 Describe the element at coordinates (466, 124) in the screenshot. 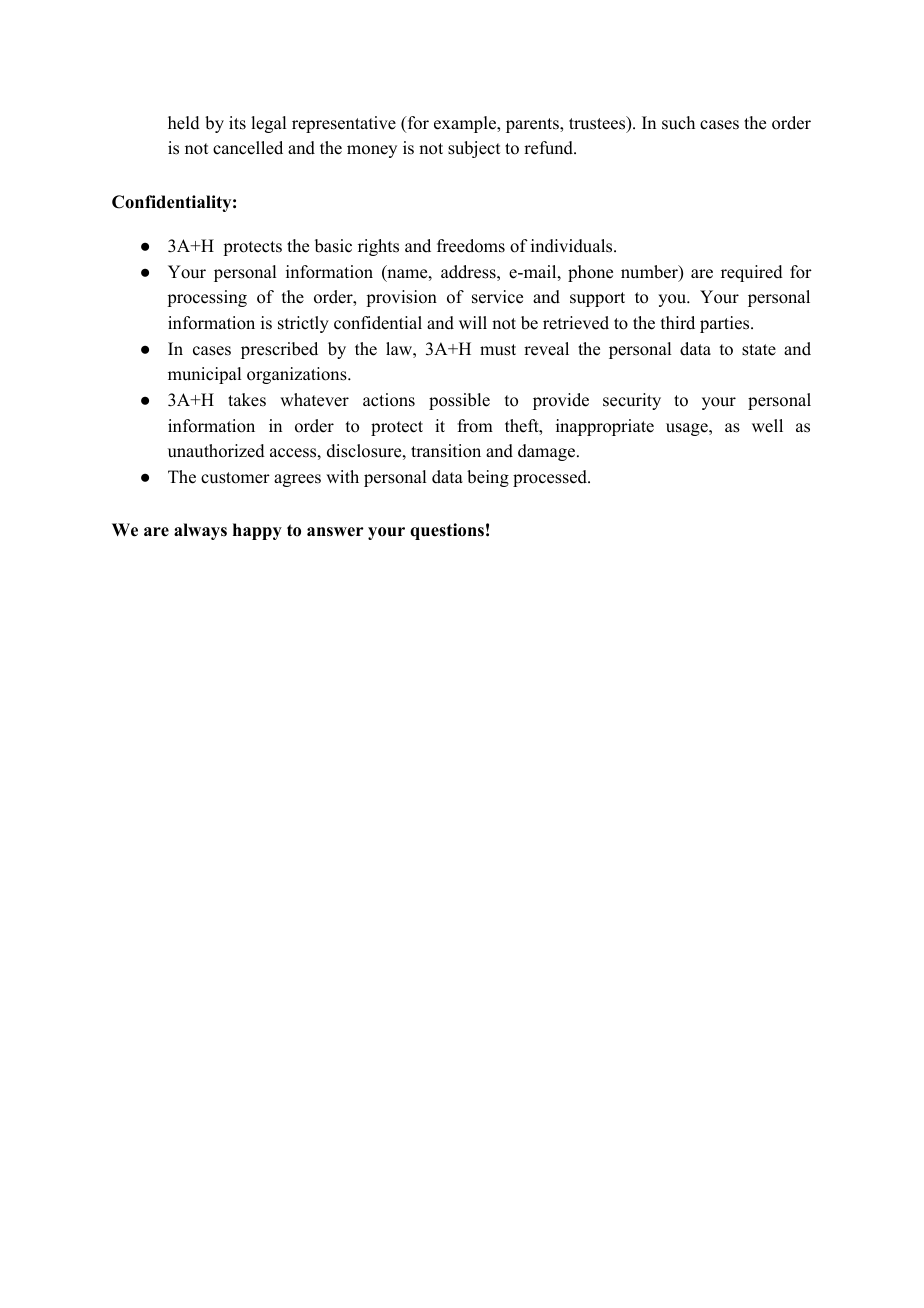

I see `example` at that location.
